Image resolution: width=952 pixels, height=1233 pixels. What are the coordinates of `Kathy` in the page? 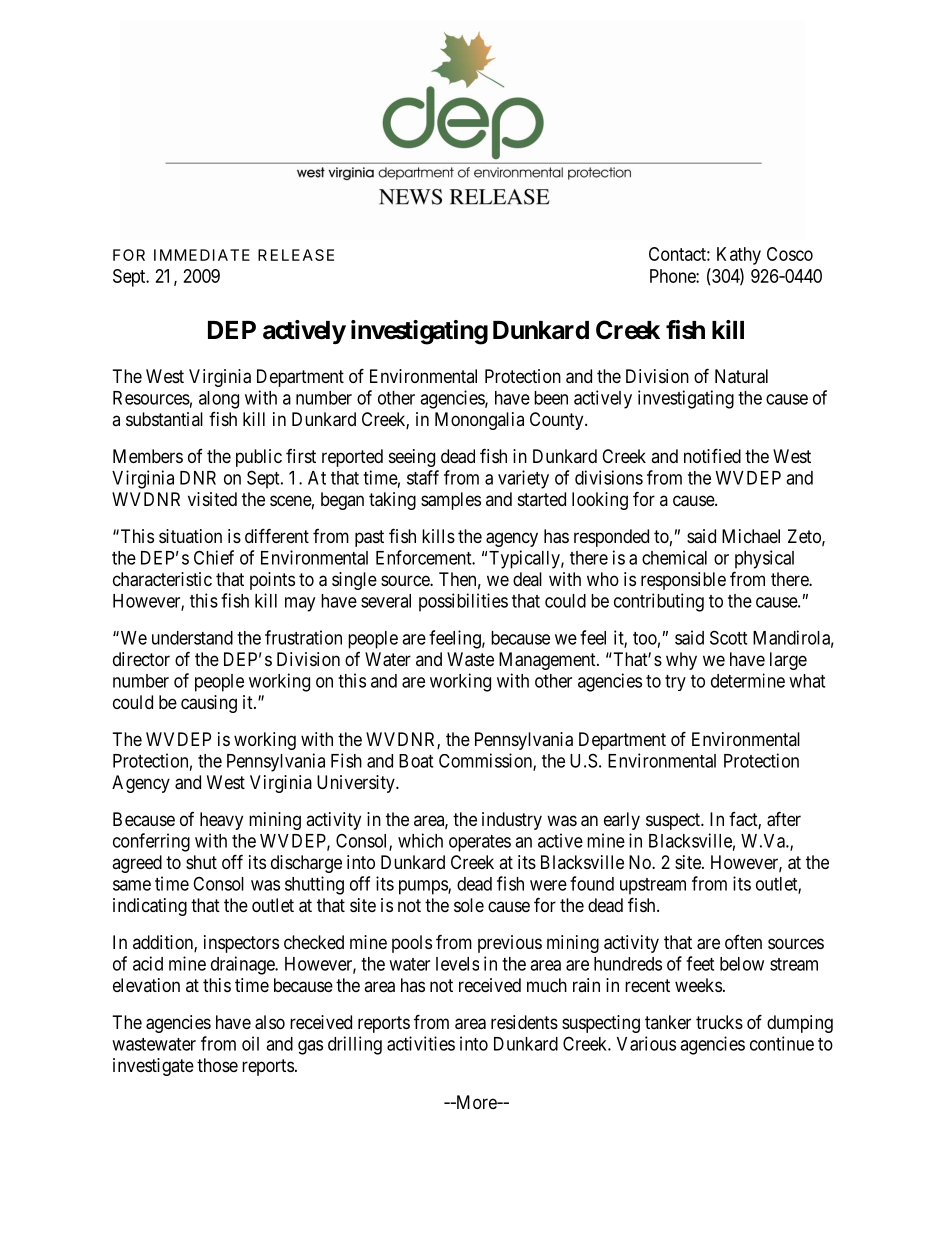 It's located at (739, 256).
